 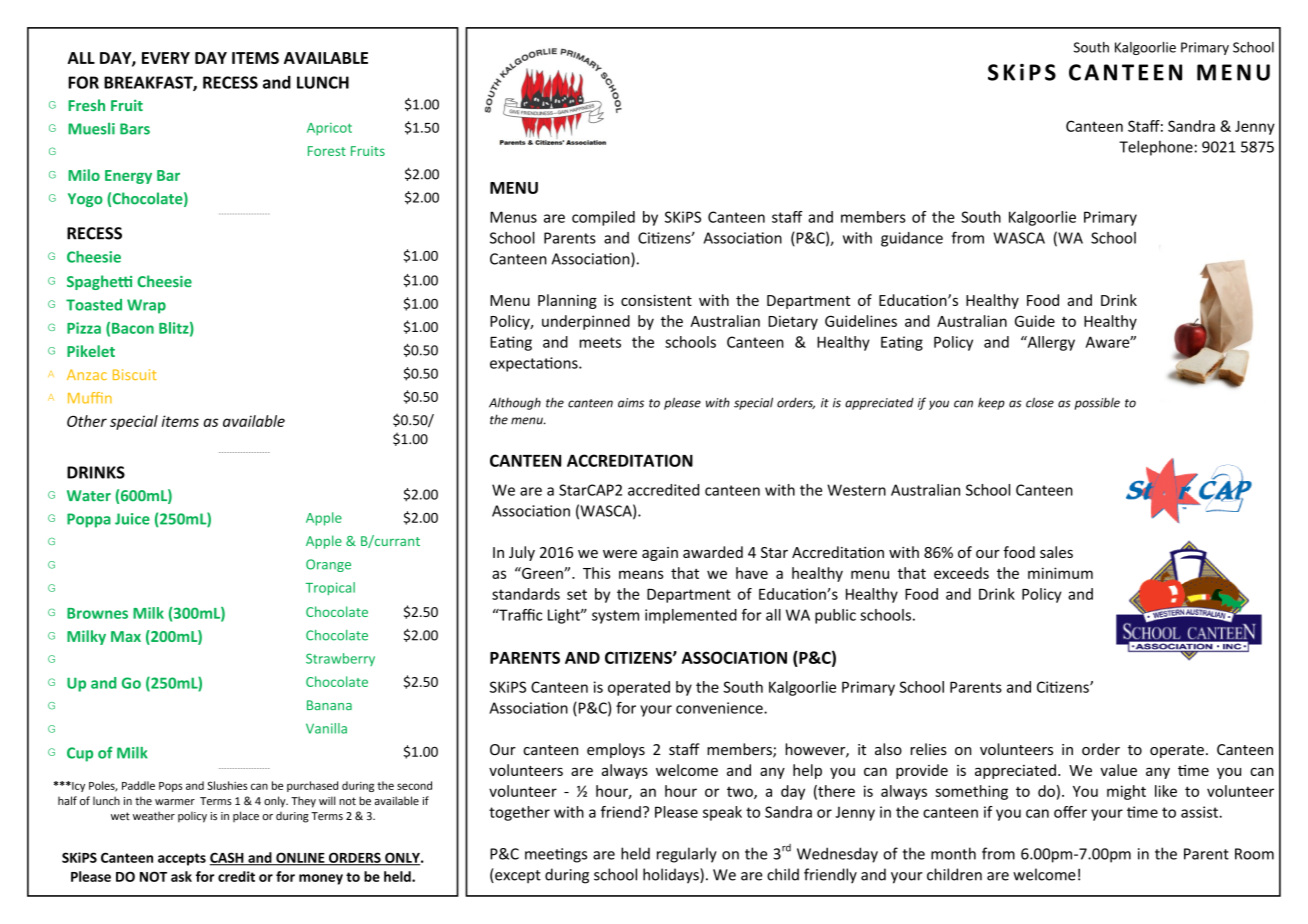 What do you see at coordinates (691, 616) in the document?
I see `implemented` at bounding box center [691, 616].
